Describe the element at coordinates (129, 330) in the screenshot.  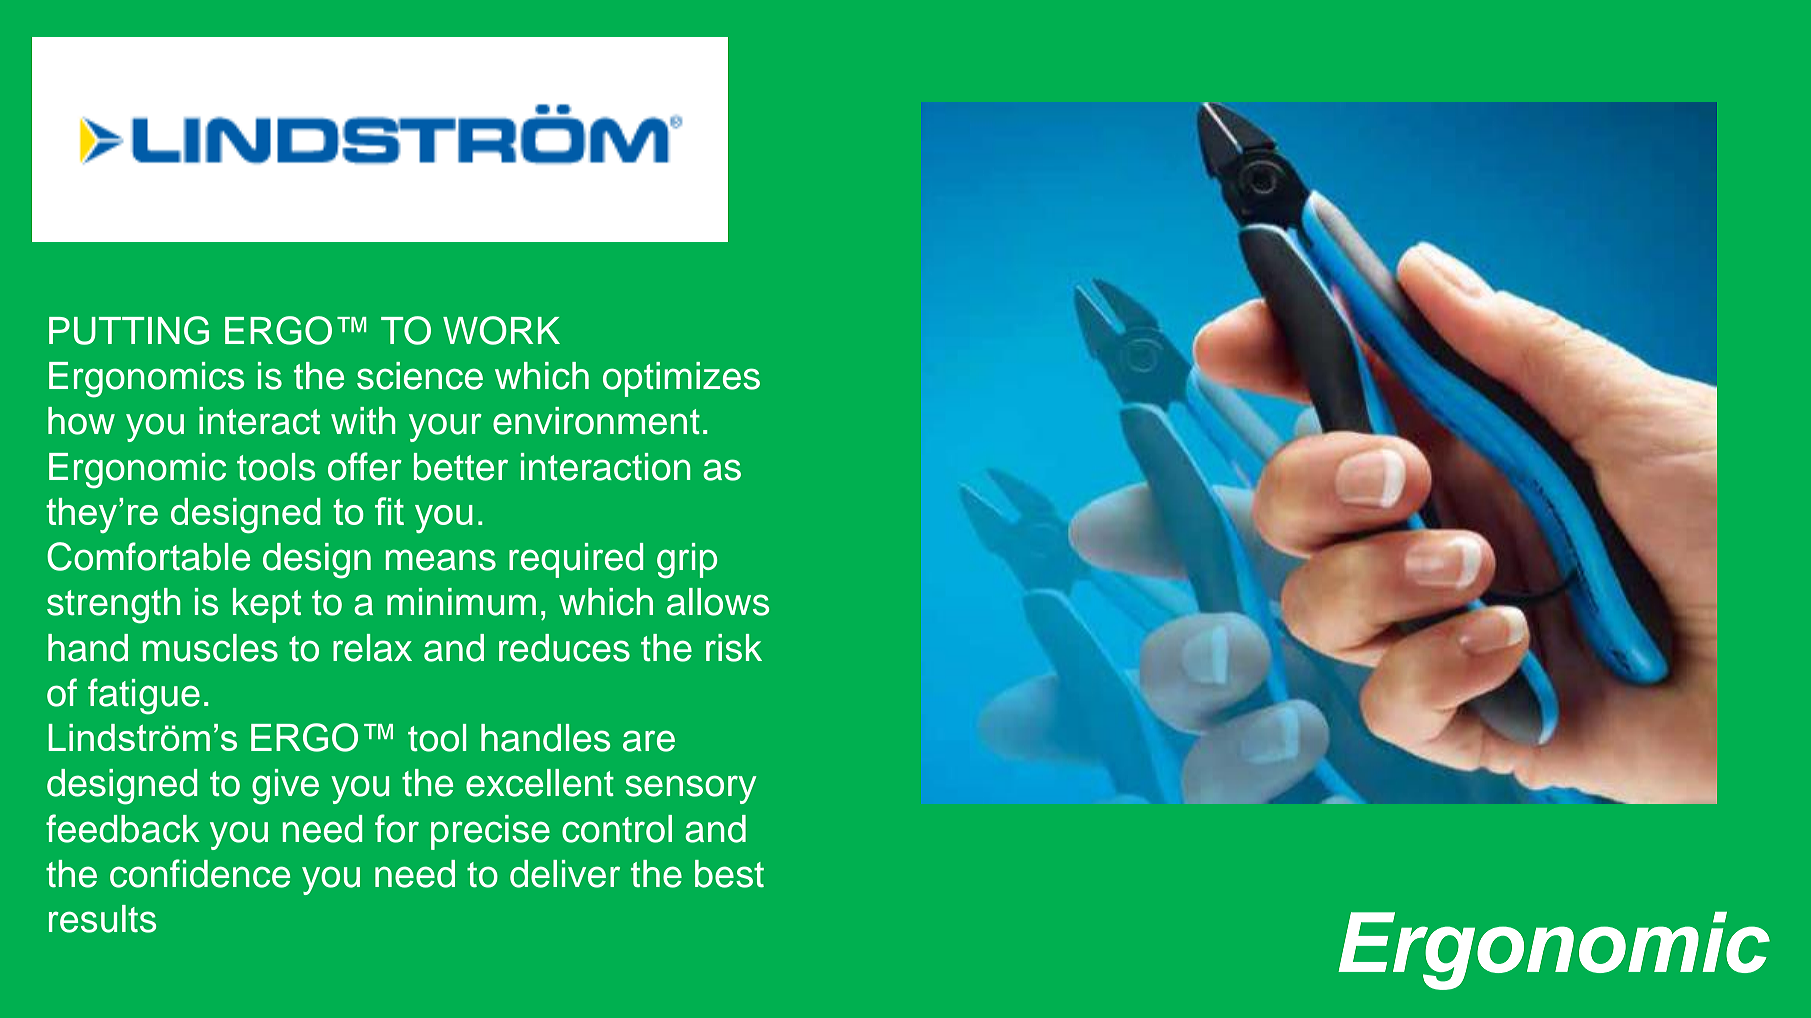
I see `PUTTING` at that location.
